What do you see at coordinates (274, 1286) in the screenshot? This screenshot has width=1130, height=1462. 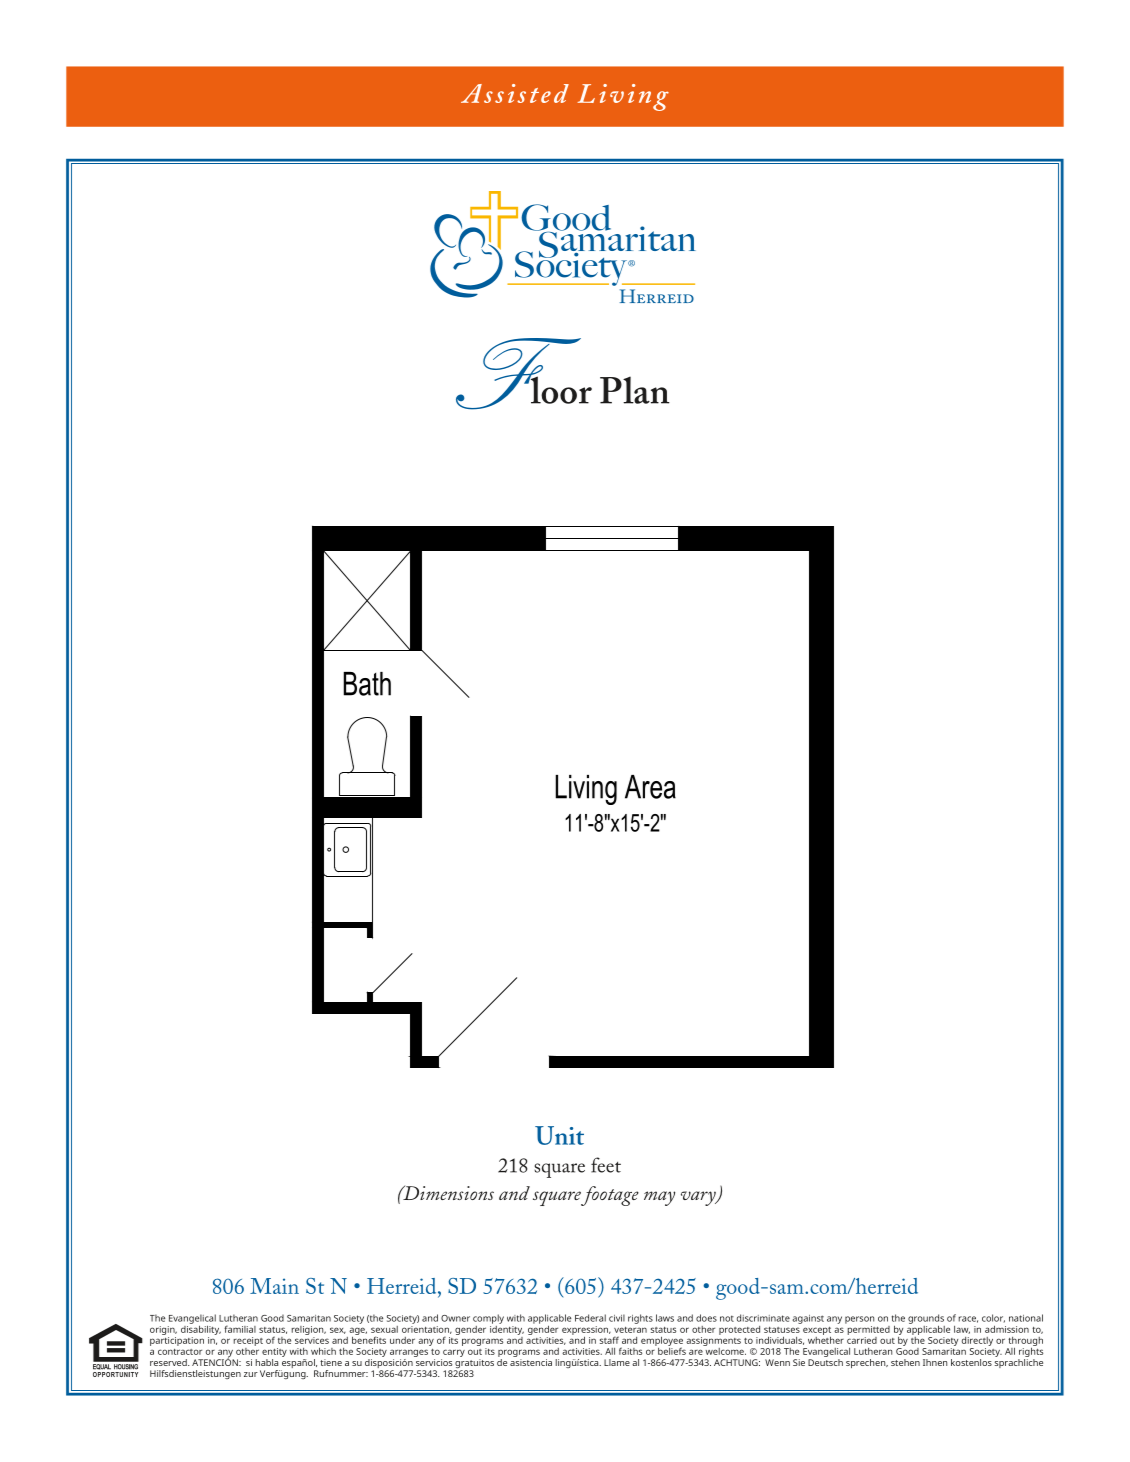 I see `Main` at bounding box center [274, 1286].
